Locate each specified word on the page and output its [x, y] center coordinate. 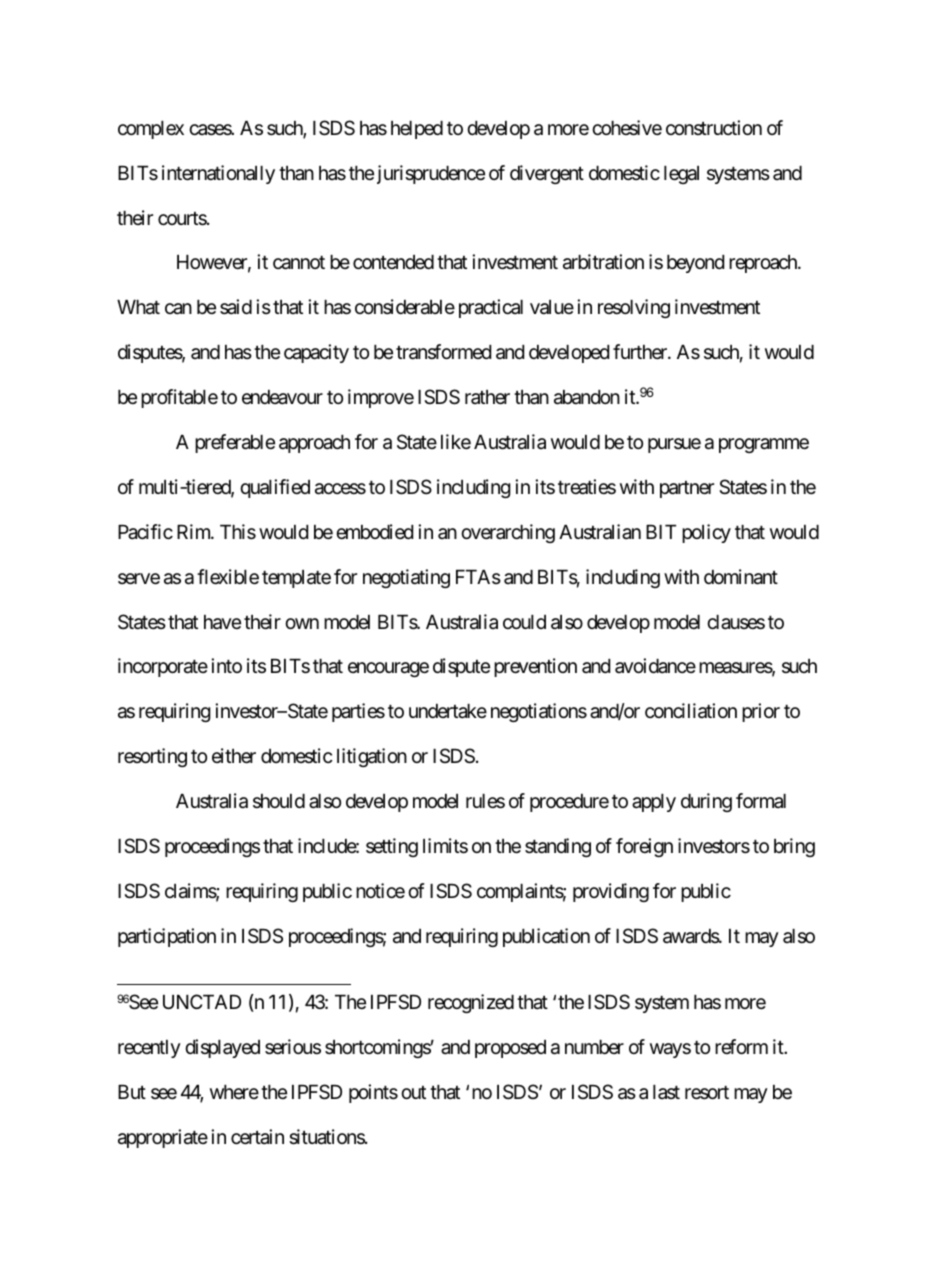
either [234, 756]
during [706, 802]
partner [687, 489]
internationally [218, 174]
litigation [372, 757]
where [234, 1092]
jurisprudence [431, 174]
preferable [235, 443]
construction [714, 127]
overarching [508, 533]
